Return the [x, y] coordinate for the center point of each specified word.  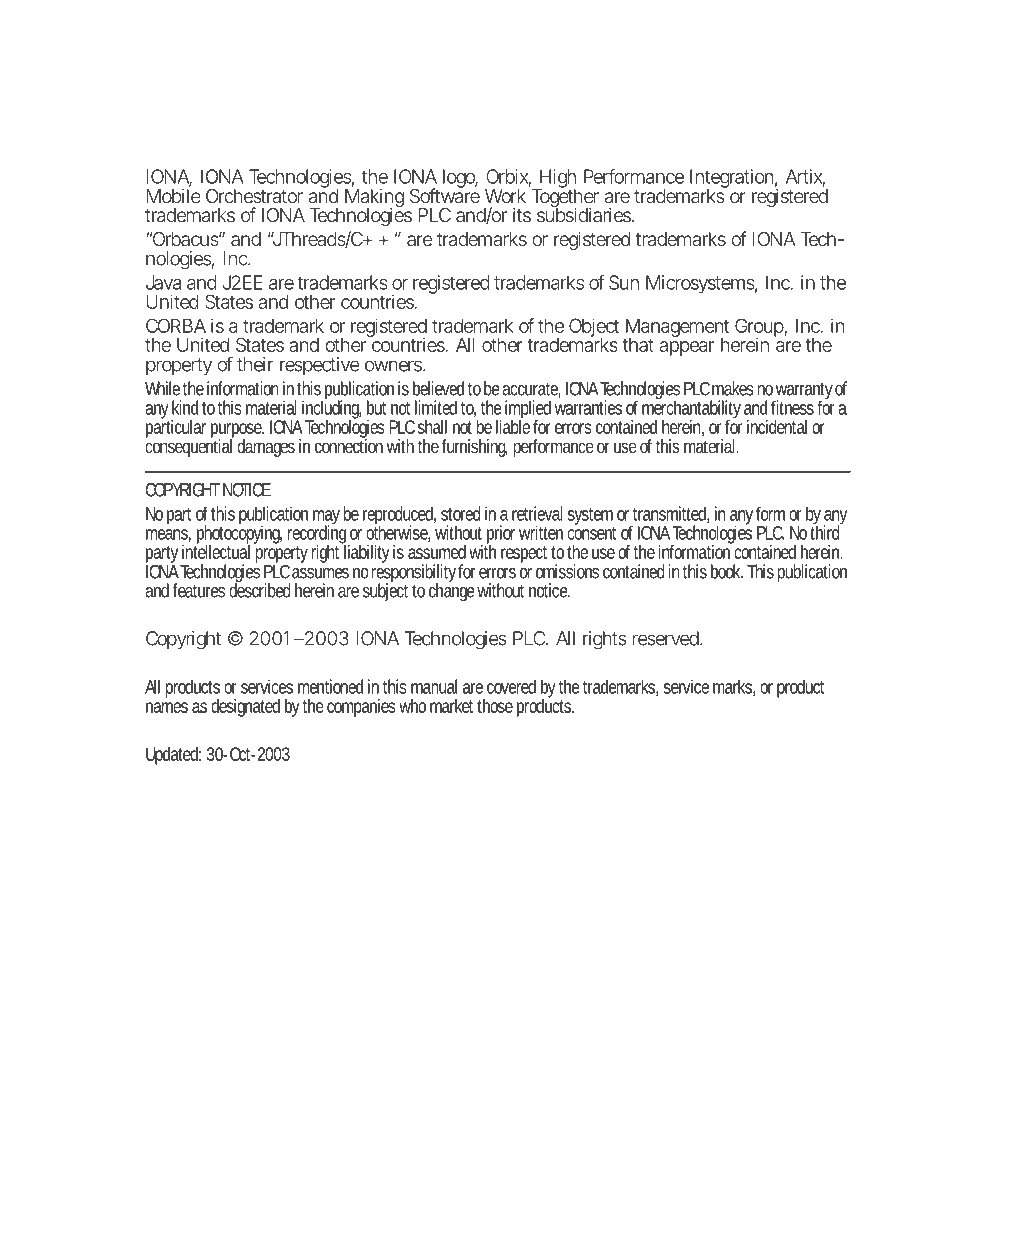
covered [511, 687]
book [727, 571]
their [255, 364]
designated [245, 708]
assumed [439, 552]
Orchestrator [254, 196]
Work [505, 196]
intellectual [216, 550]
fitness [792, 407]
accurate [531, 390]
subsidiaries [585, 214]
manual [434, 686]
